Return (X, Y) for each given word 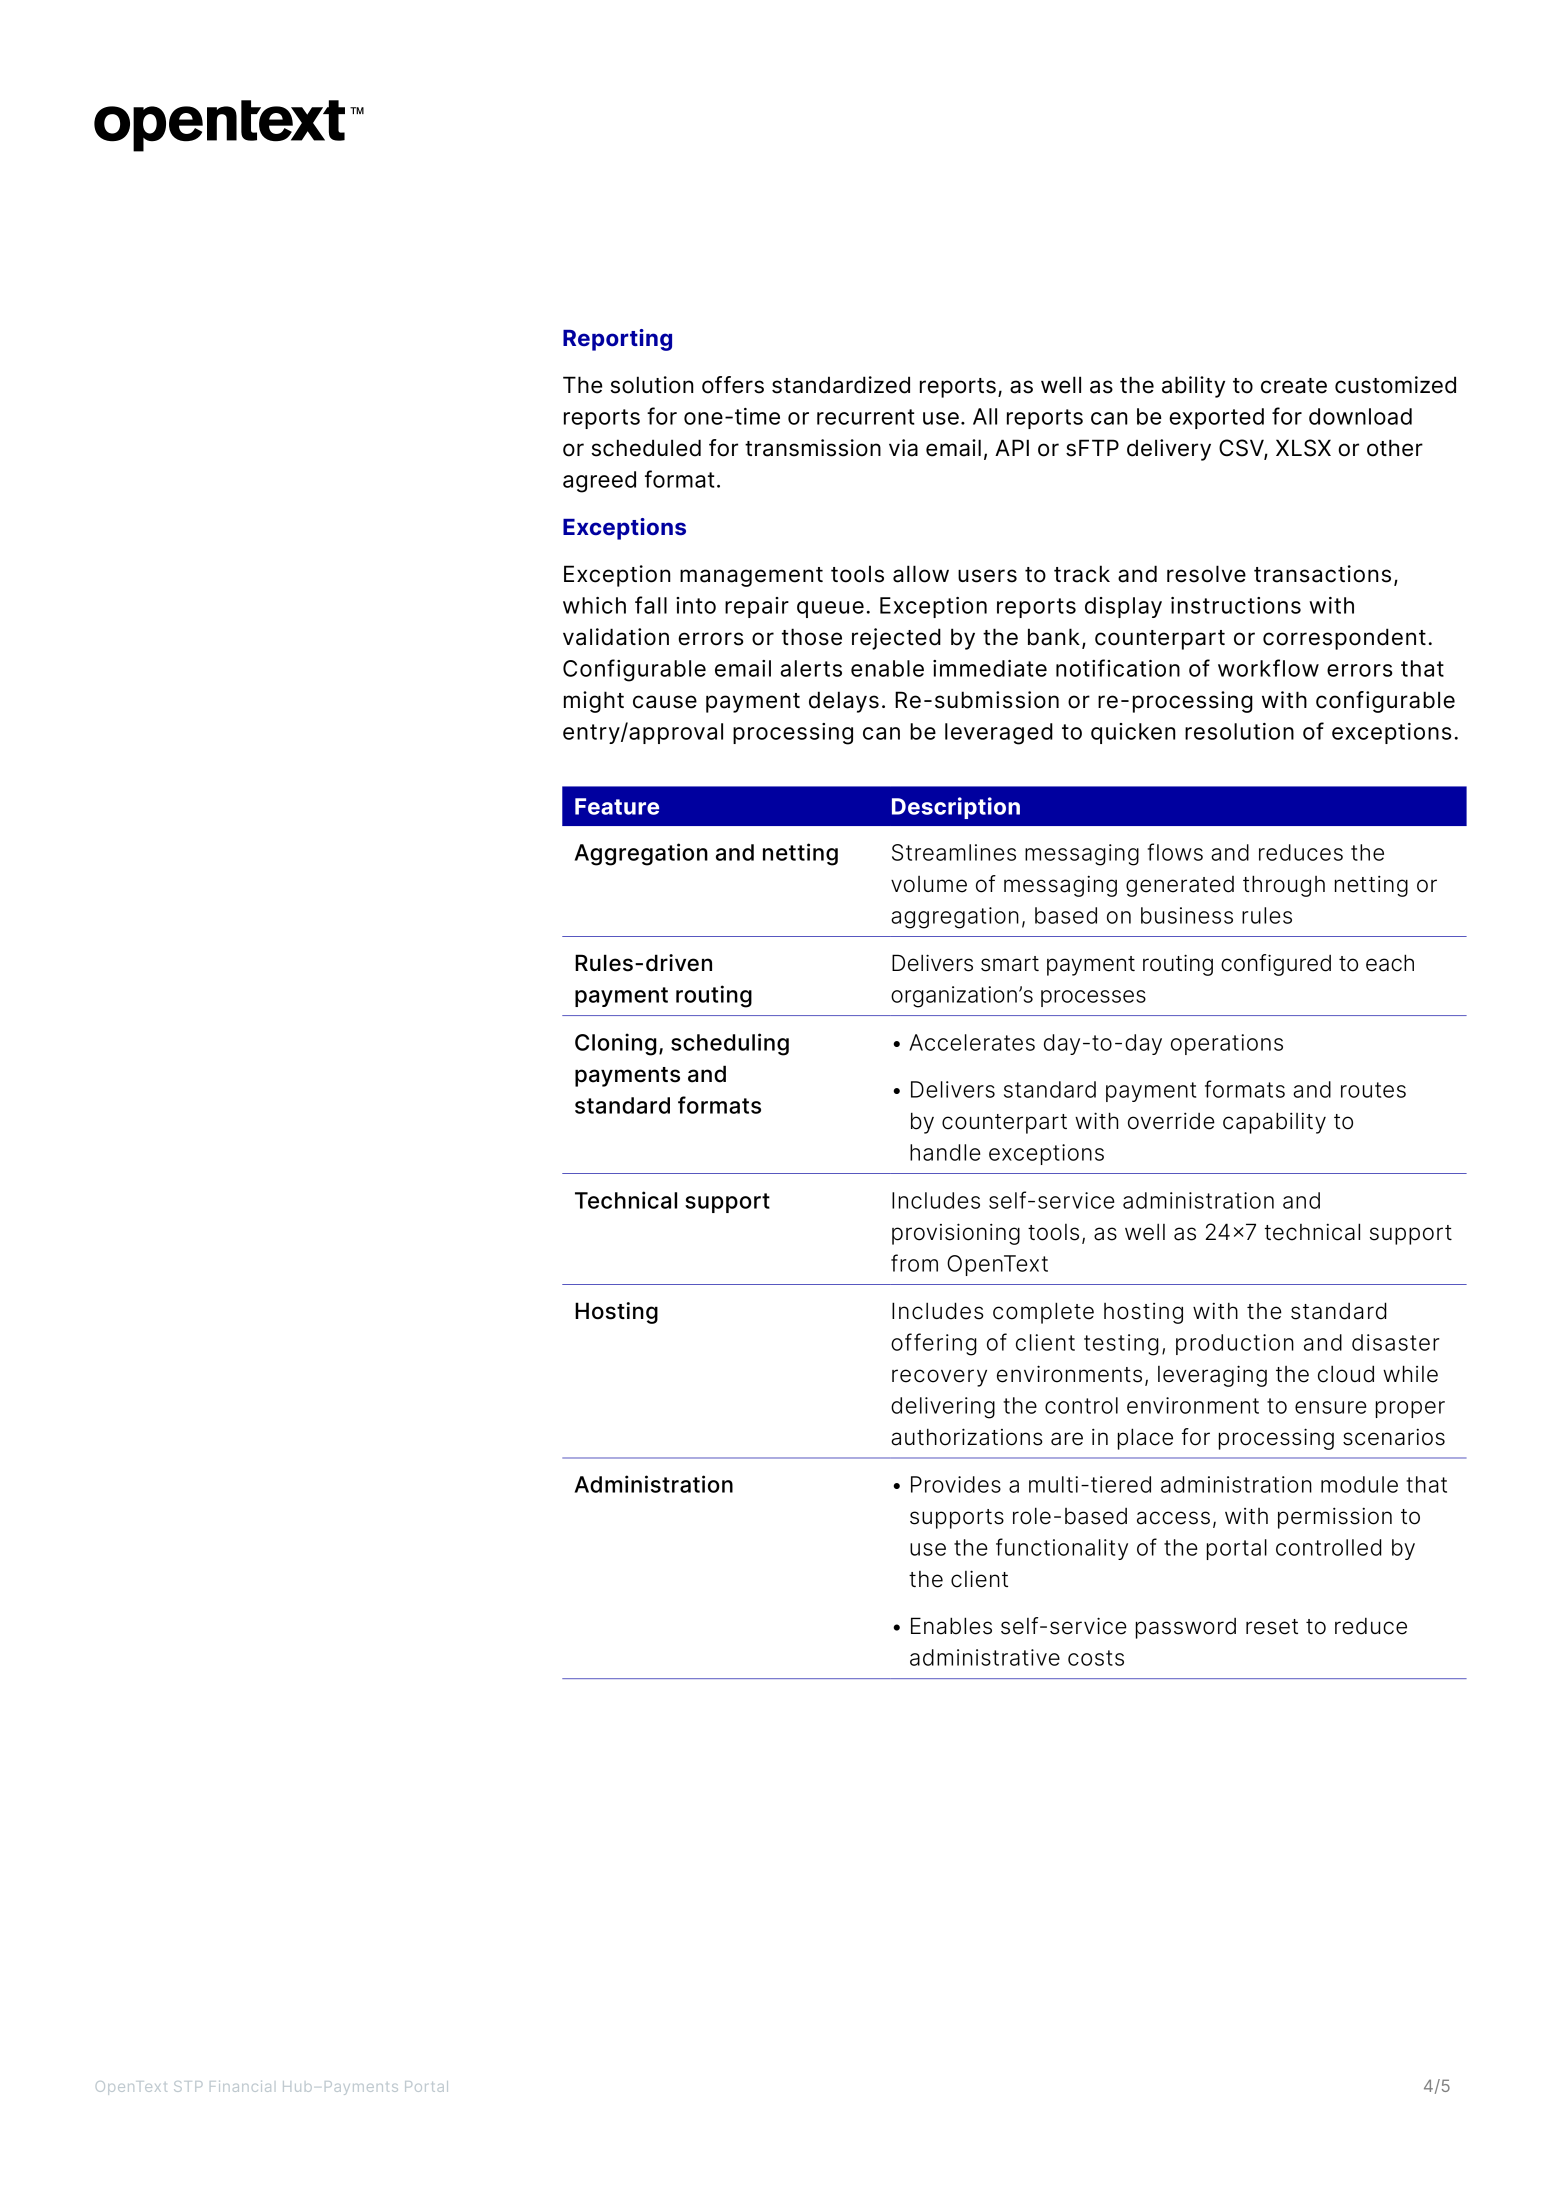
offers (733, 385)
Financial (240, 2086)
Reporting (617, 340)
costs (1096, 1658)
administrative (985, 1657)
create (1294, 386)
